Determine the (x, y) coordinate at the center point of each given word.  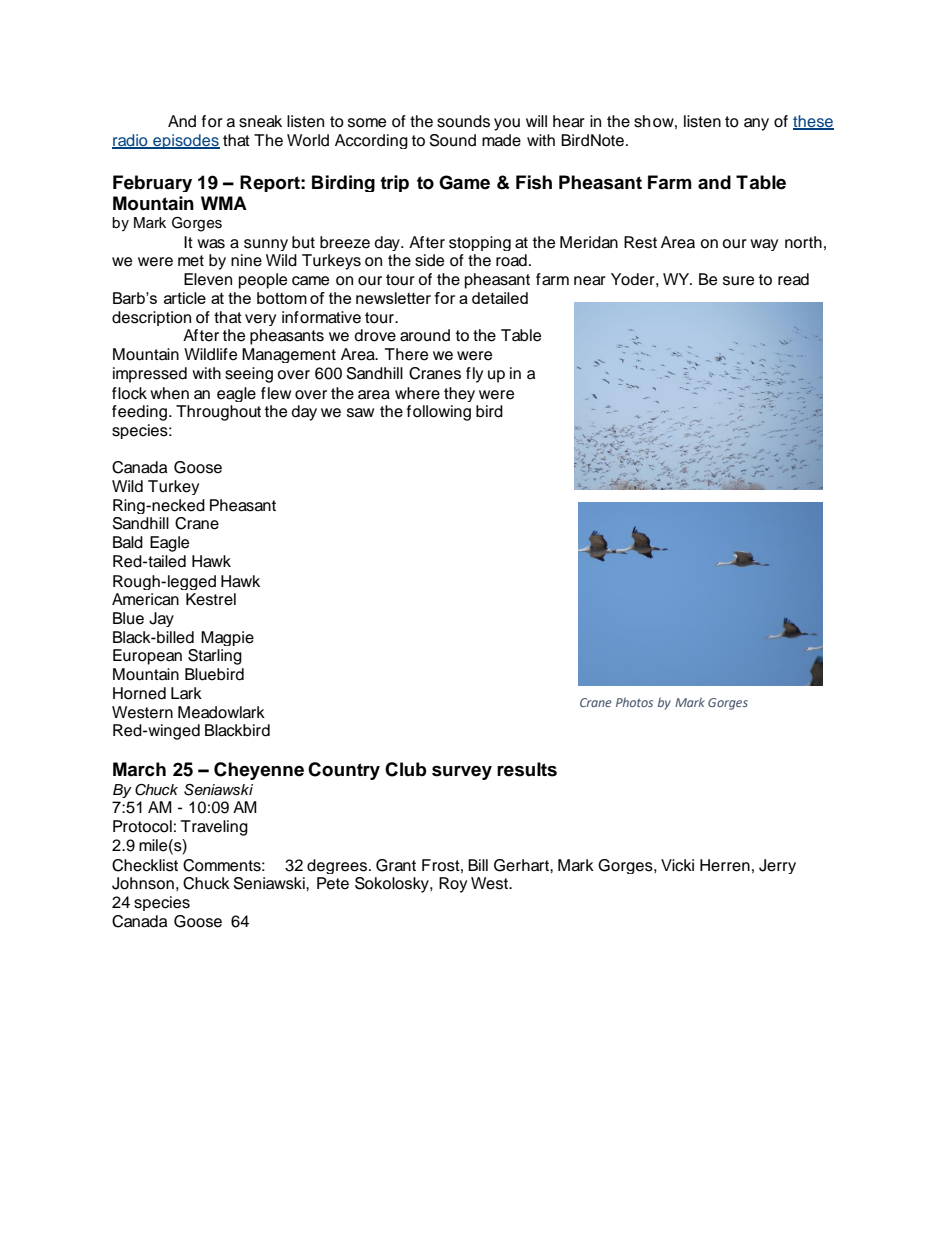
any (756, 124)
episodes (185, 141)
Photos (634, 702)
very (260, 320)
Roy (453, 885)
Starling (215, 657)
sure (738, 281)
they (459, 394)
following (439, 413)
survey (462, 773)
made (501, 140)
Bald (128, 542)
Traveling (214, 828)
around (425, 335)
